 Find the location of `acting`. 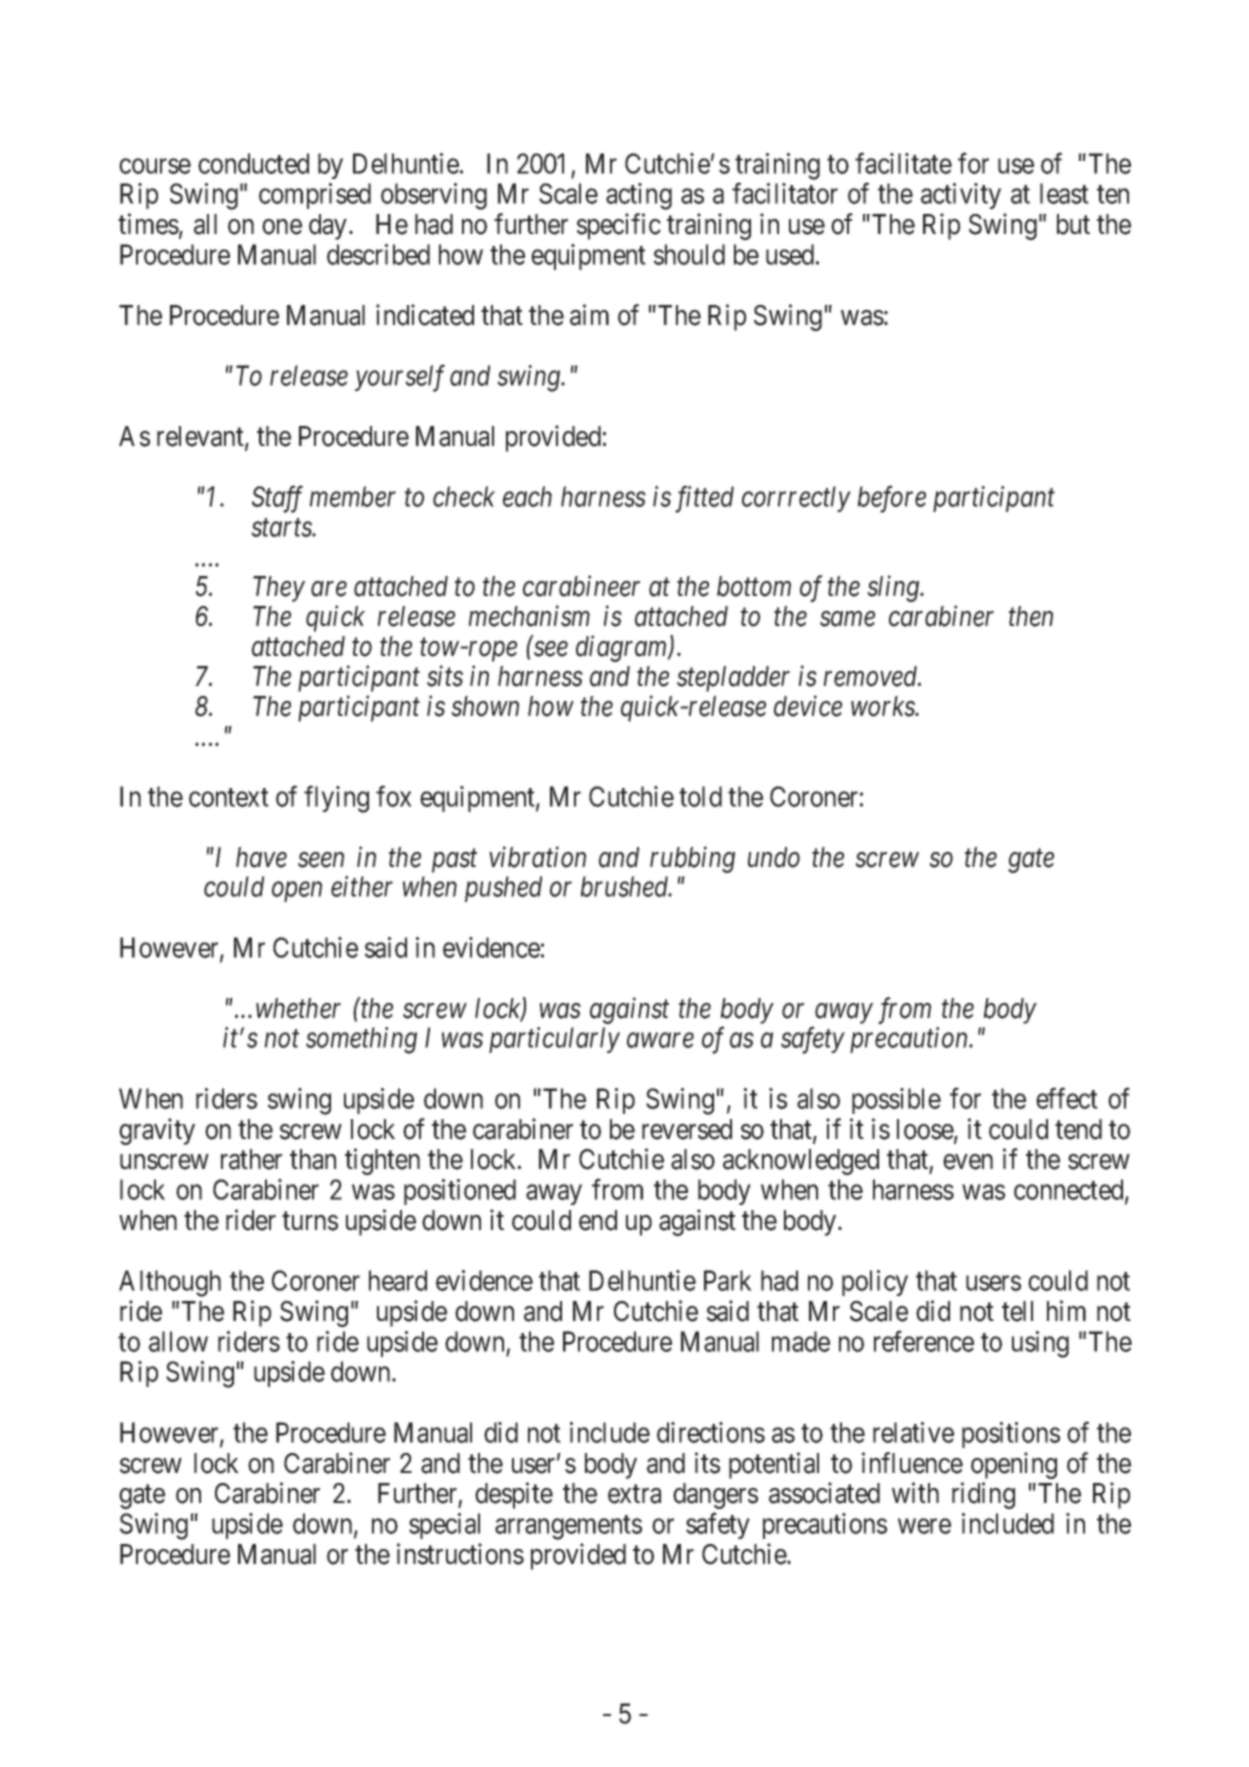

acting is located at coordinates (639, 196).
